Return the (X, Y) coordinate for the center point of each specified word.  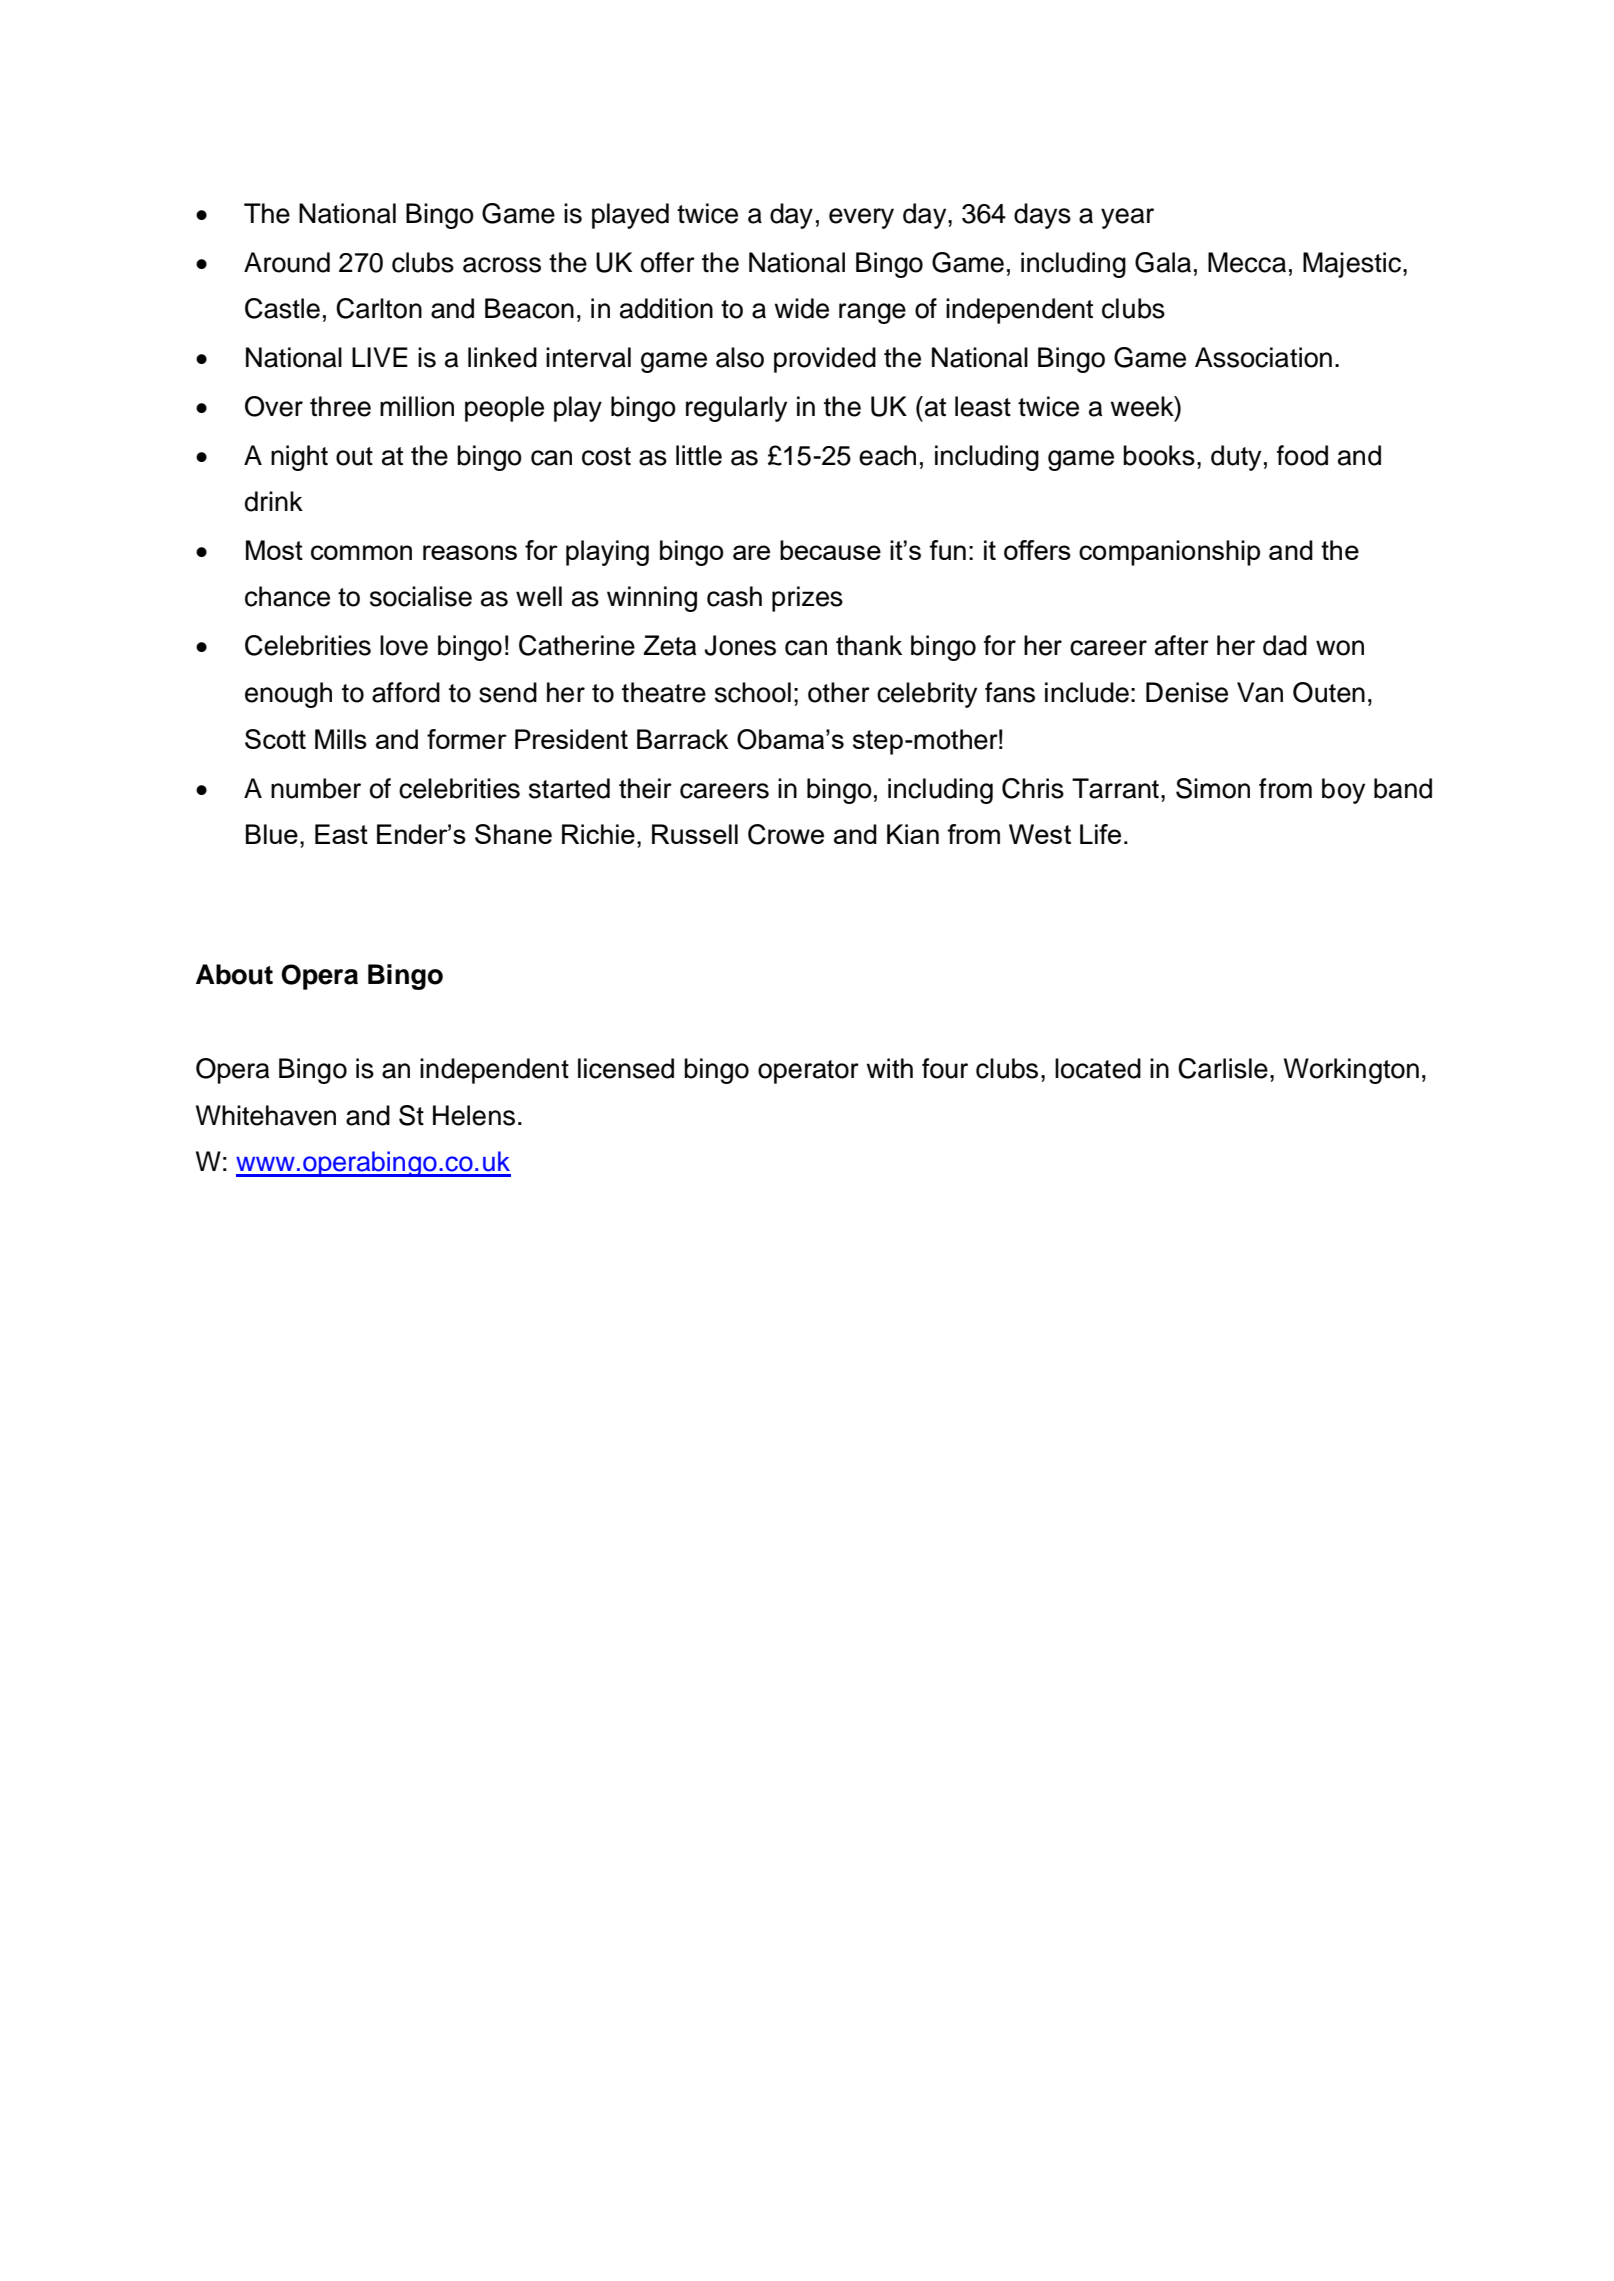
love (404, 645)
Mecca (1247, 262)
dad (1285, 645)
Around (287, 262)
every (861, 218)
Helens (474, 1115)
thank (869, 645)
